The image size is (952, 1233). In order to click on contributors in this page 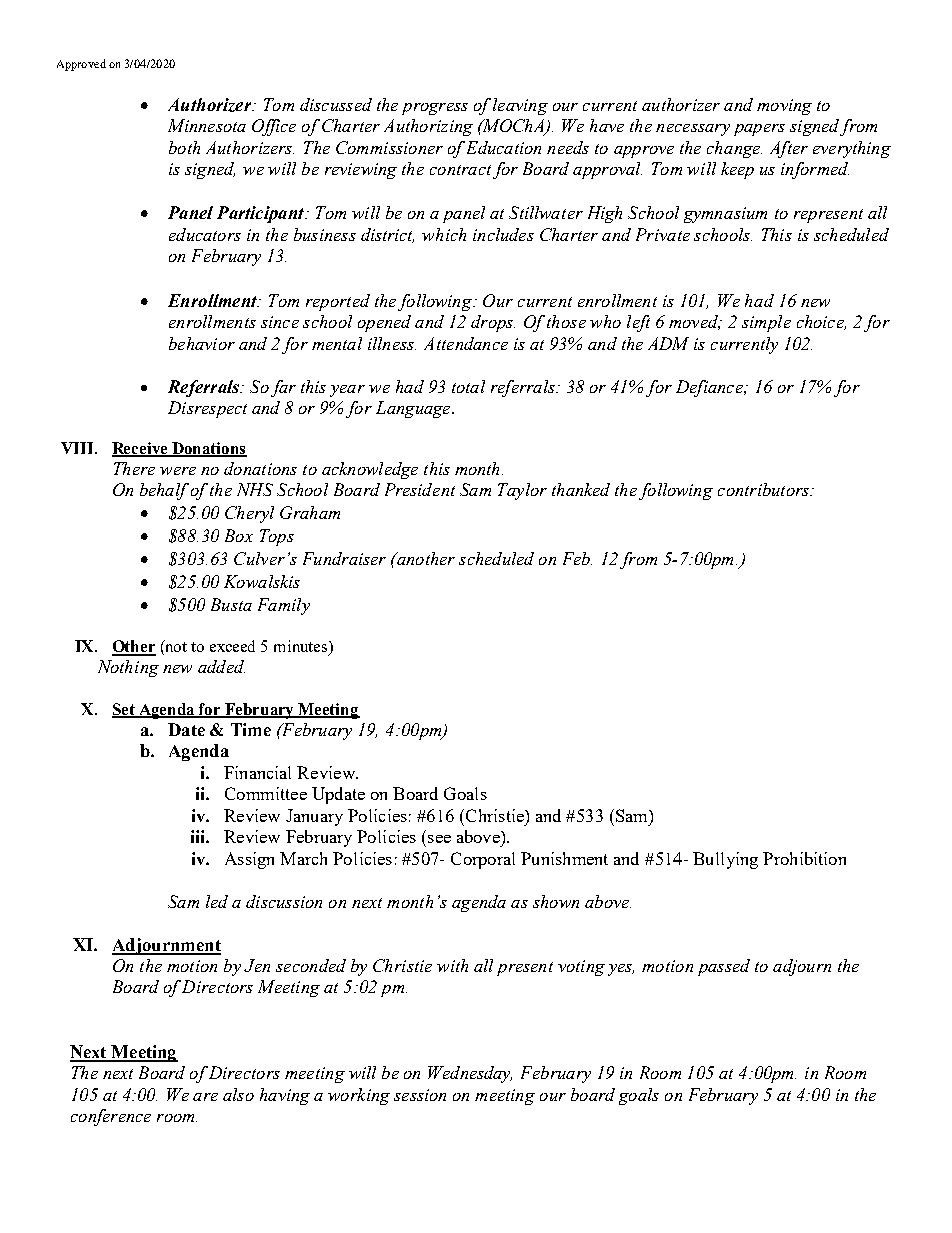, I will do `click(764, 489)`.
